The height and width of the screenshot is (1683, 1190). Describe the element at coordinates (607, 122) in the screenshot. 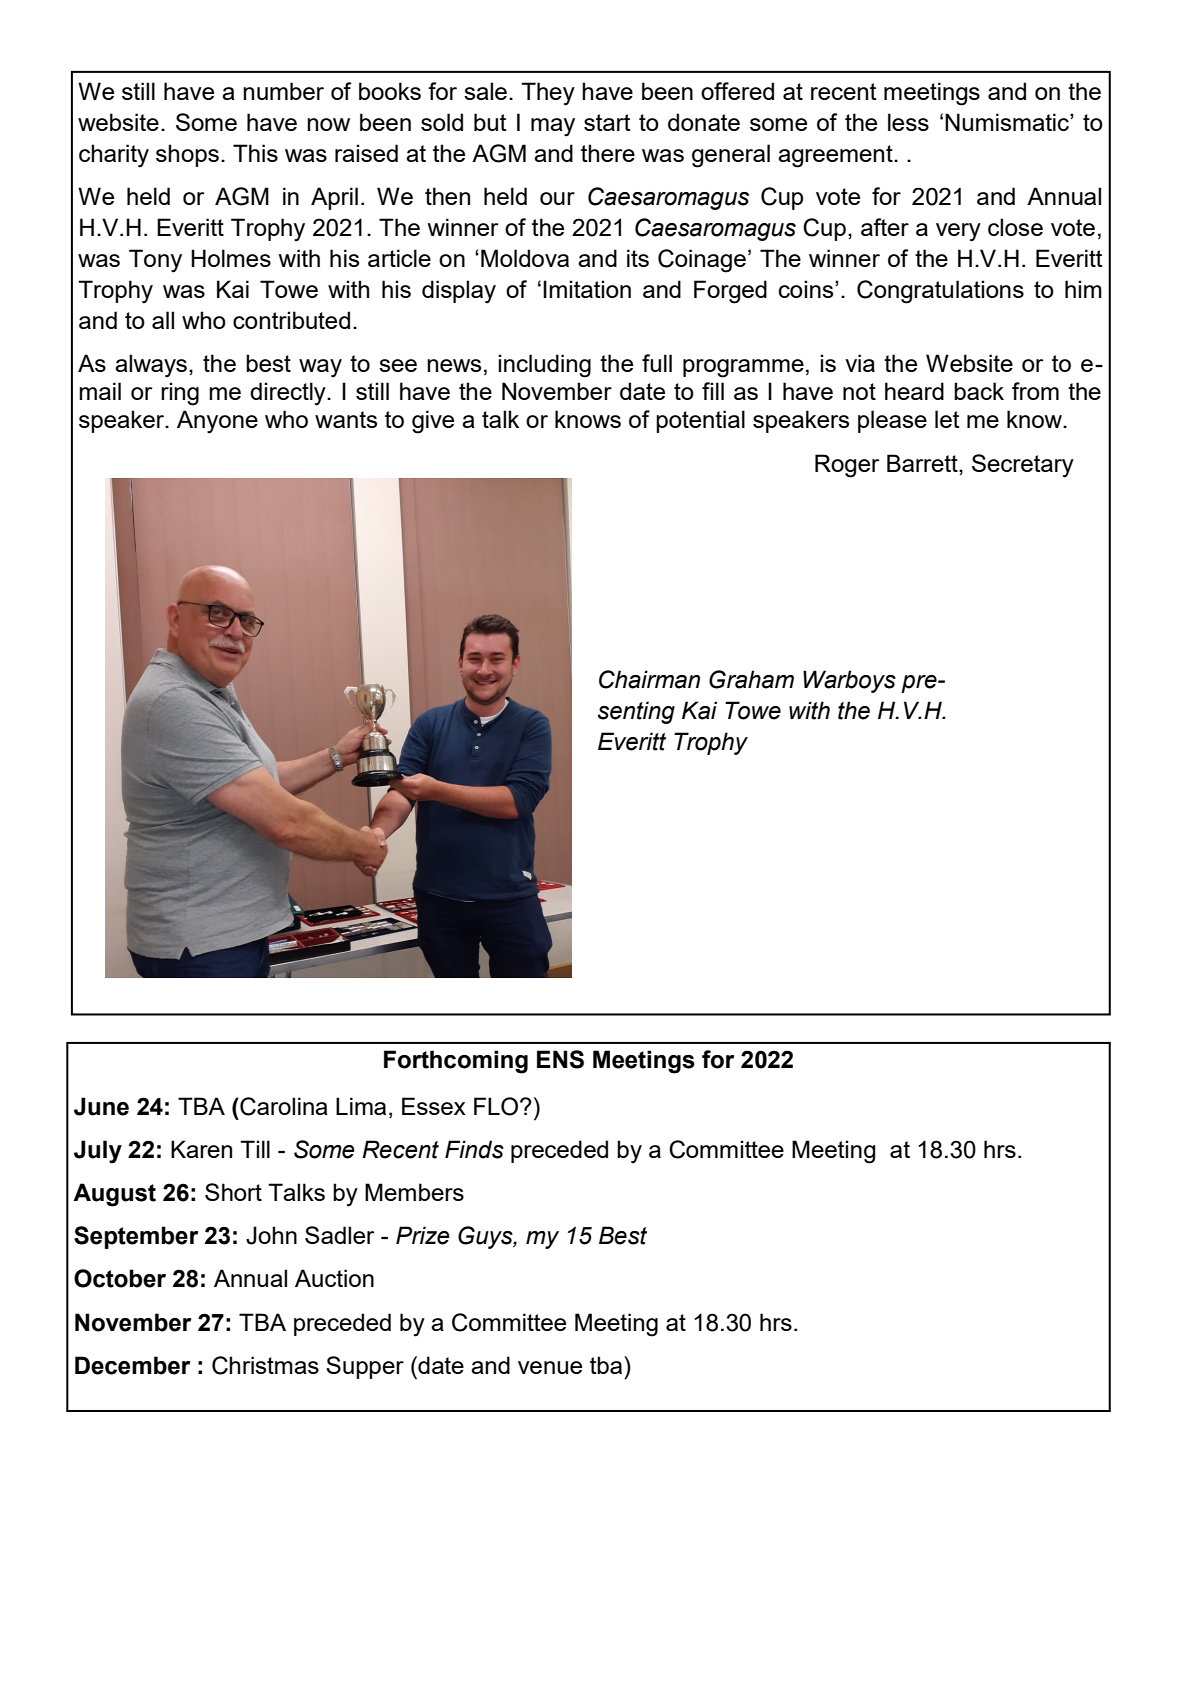

I see `start` at that location.
